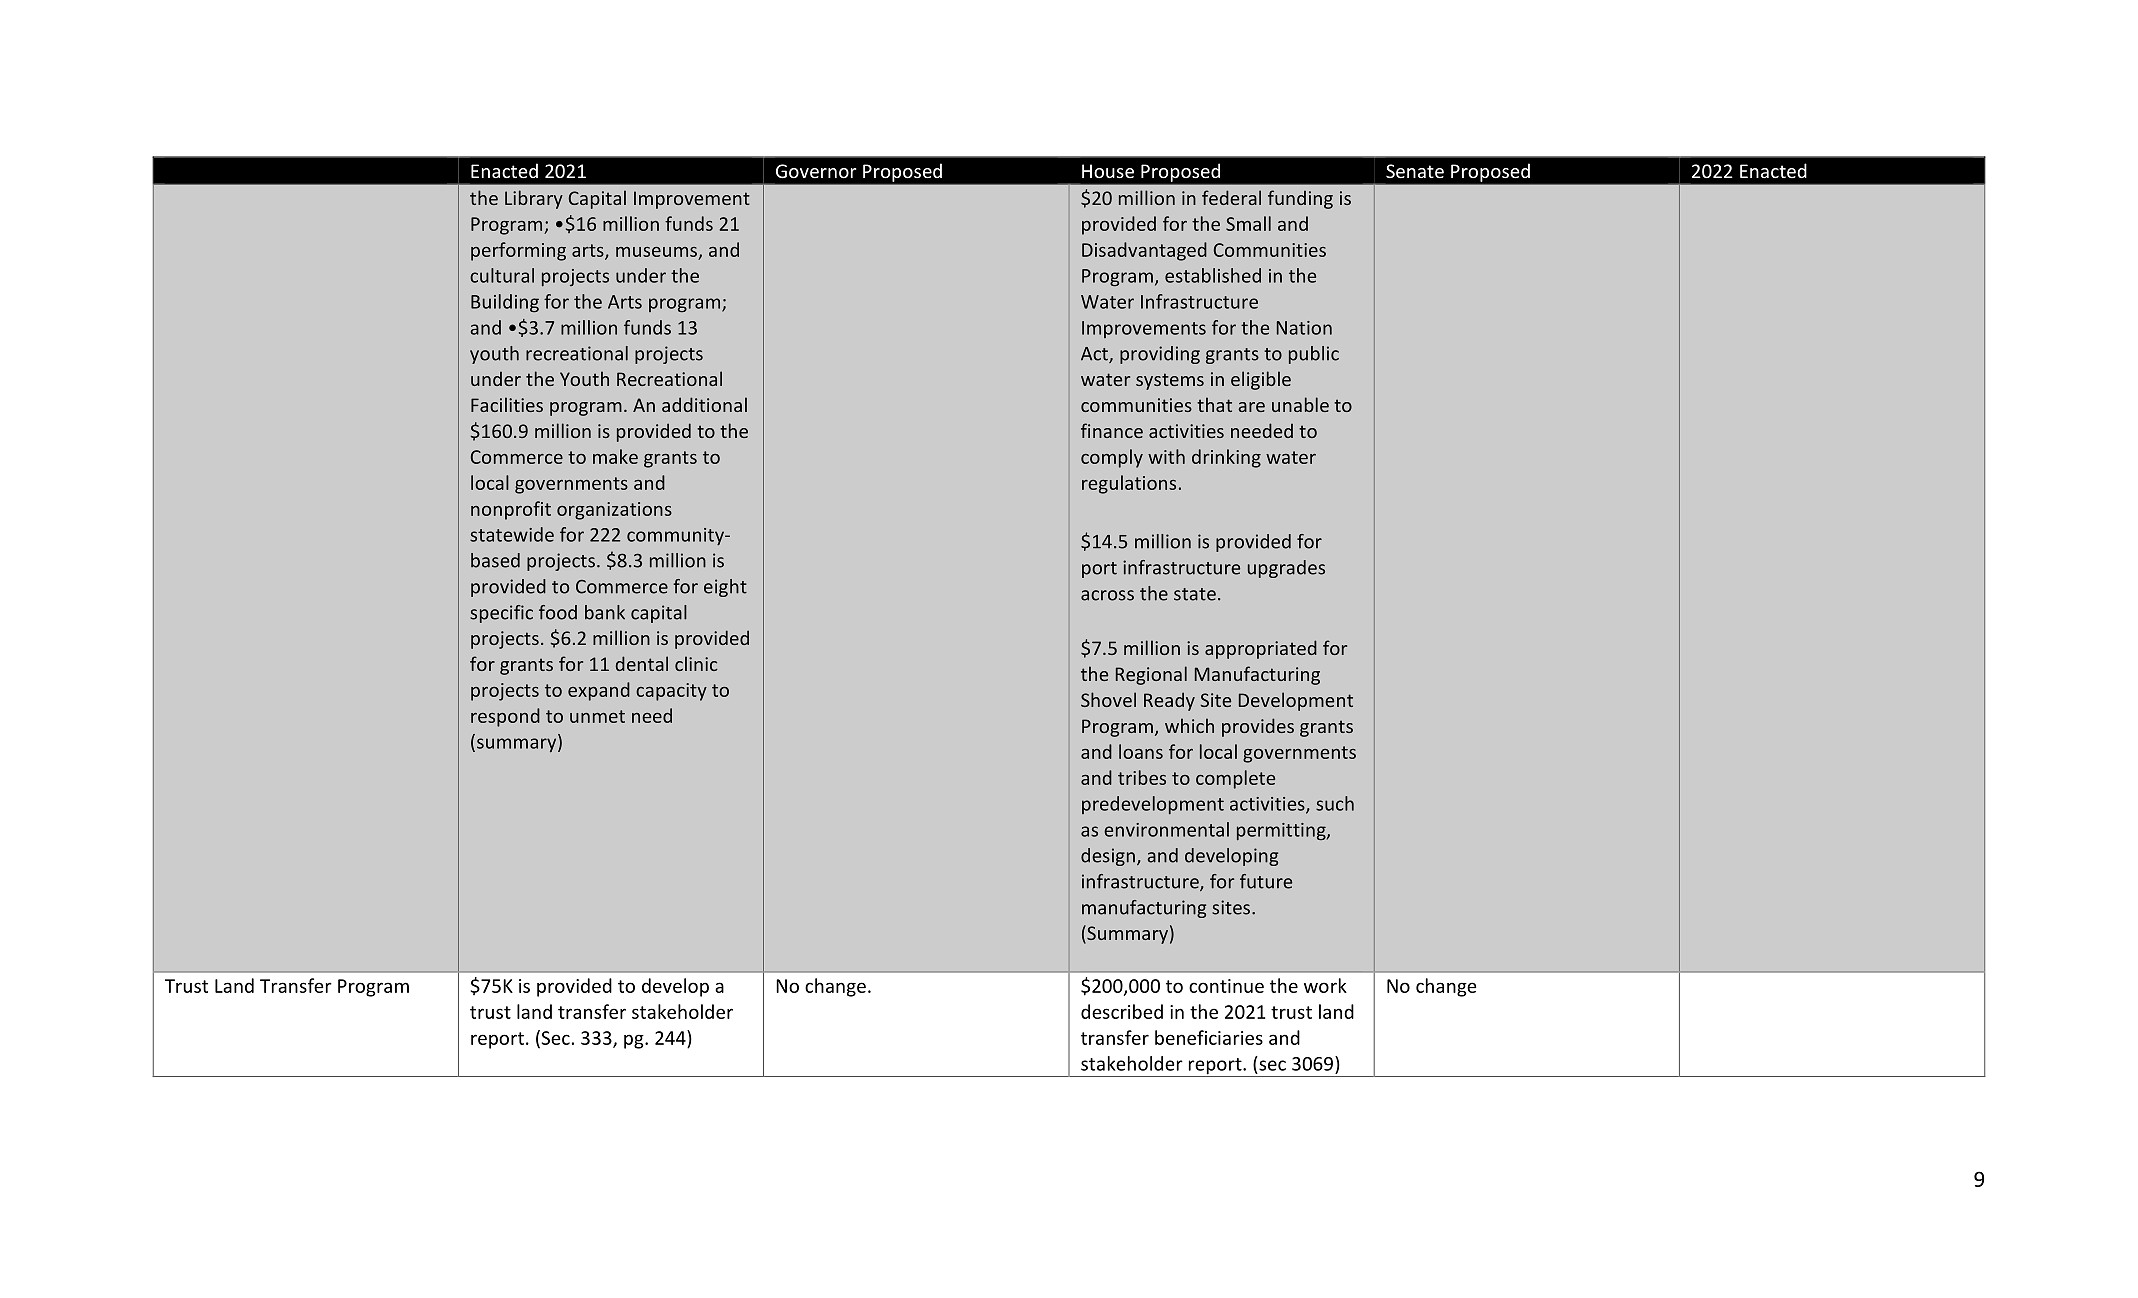 This document has width=2138, height=1298. Describe the element at coordinates (1258, 727) in the document. I see `provides` at that location.
